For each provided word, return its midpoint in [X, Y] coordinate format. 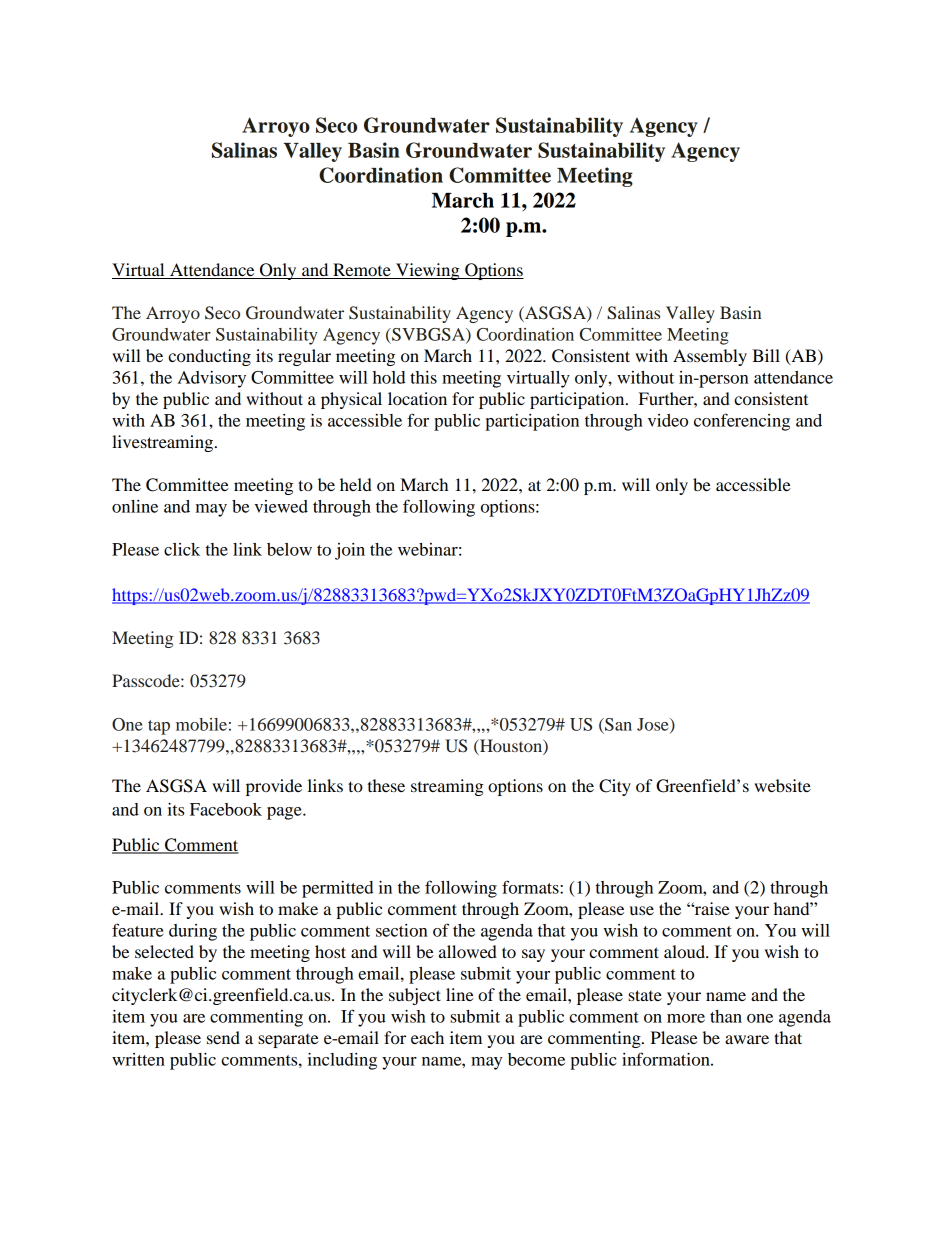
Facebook [226, 809]
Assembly [710, 357]
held [356, 484]
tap [159, 727]
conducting [209, 357]
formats [531, 887]
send [223, 1037]
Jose [654, 725]
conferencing [742, 422]
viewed [281, 506]
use [642, 910]
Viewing [428, 271]
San [617, 724]
